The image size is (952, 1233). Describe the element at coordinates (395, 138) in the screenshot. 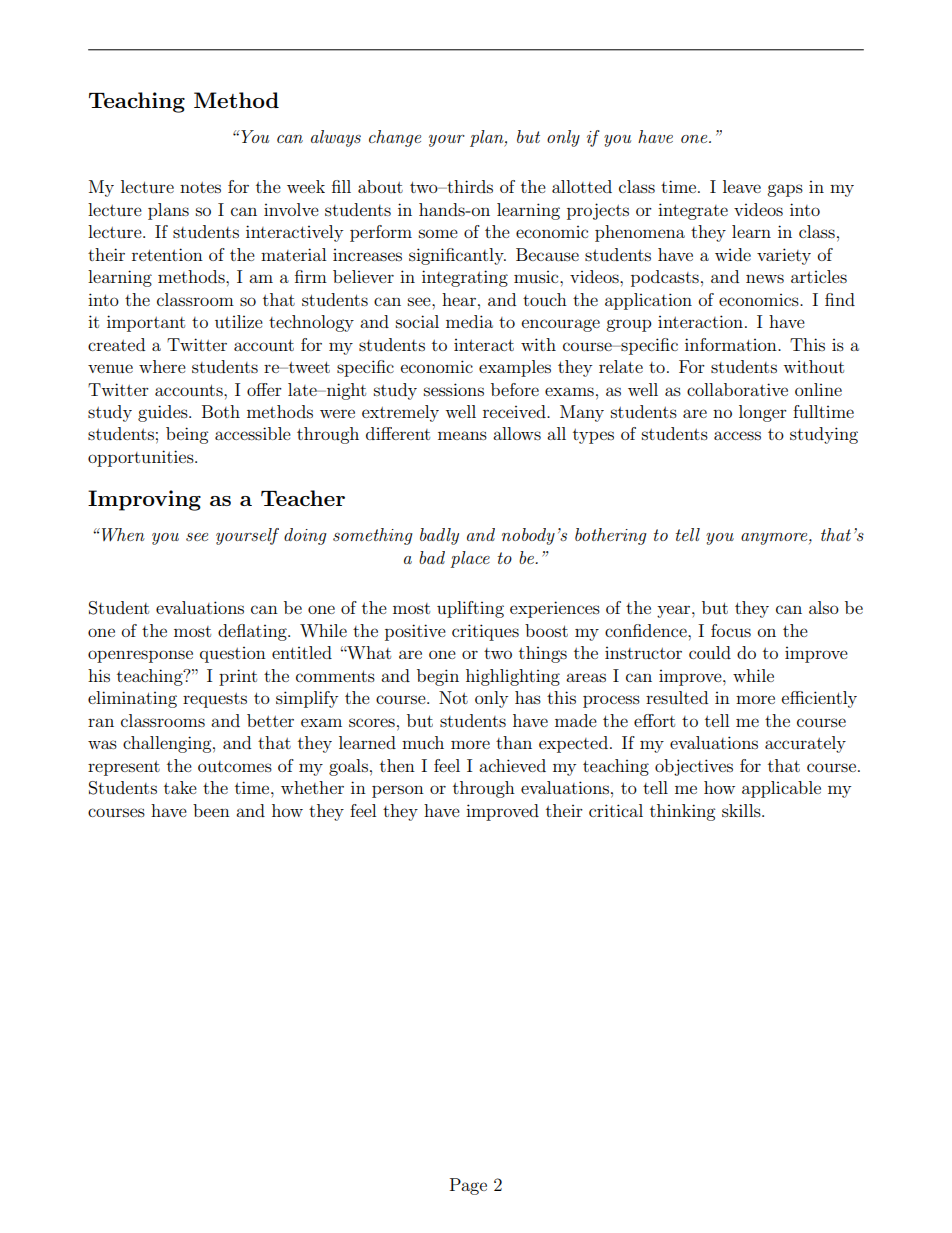

I see `change` at that location.
